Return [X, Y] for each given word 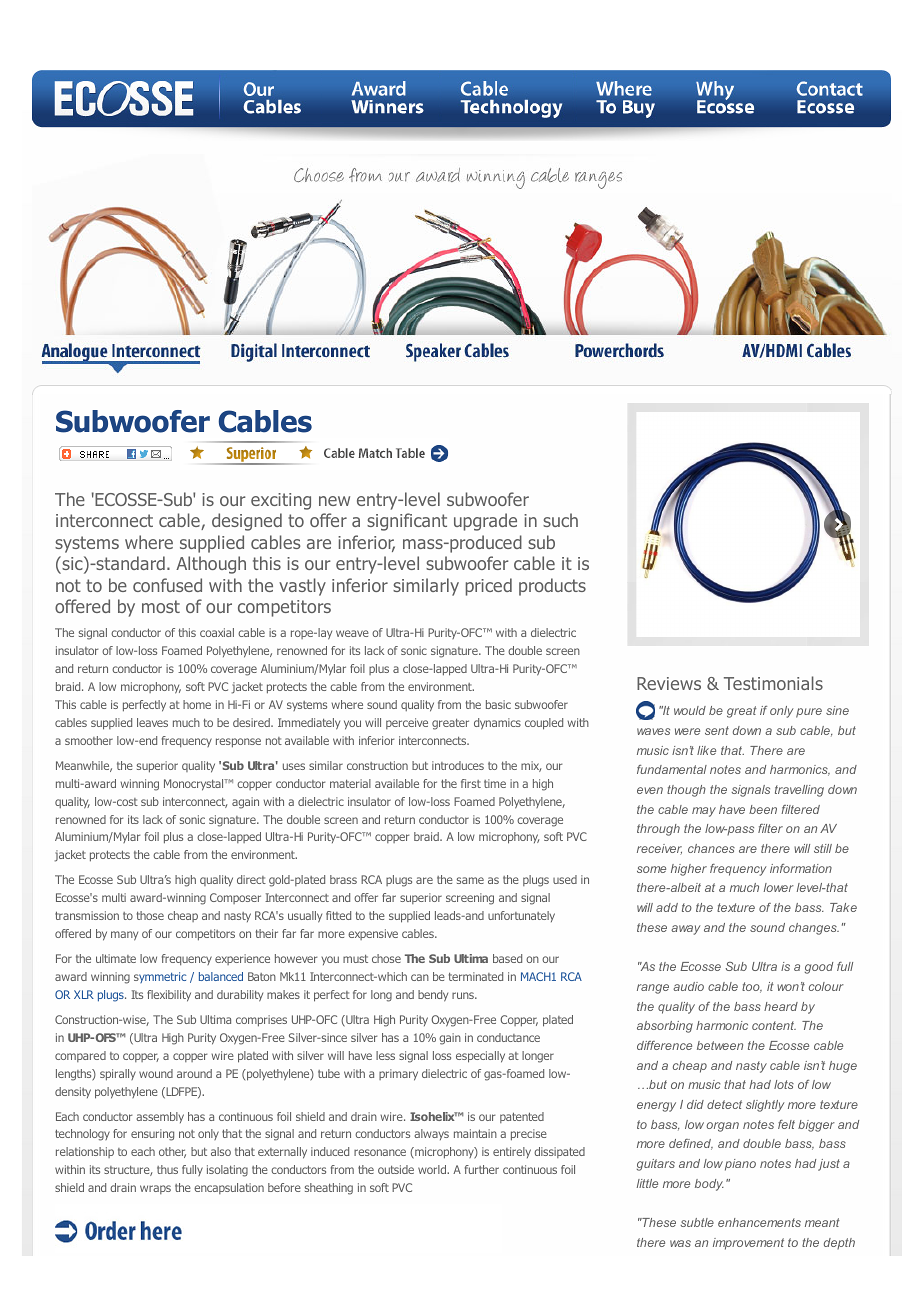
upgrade [485, 522]
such [560, 520]
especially [480, 1057]
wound [156, 1073]
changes [814, 929]
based [507, 958]
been [763, 809]
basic [498, 704]
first [471, 783]
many [124, 936]
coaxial [217, 632]
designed [247, 522]
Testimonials [773, 683]
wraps [155, 1189]
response [238, 743]
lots [784, 1084]
